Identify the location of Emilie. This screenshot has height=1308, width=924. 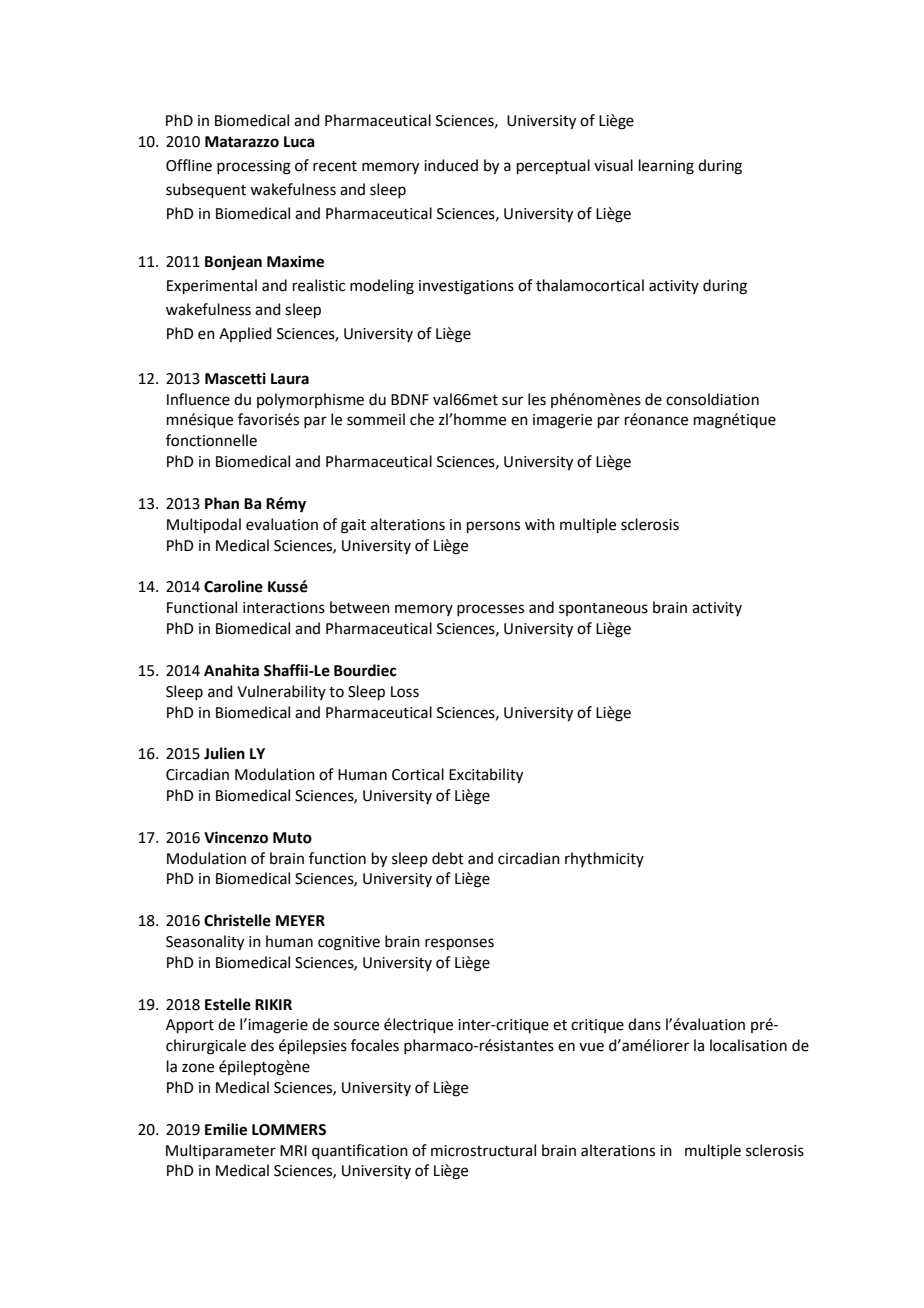
(226, 1129).
